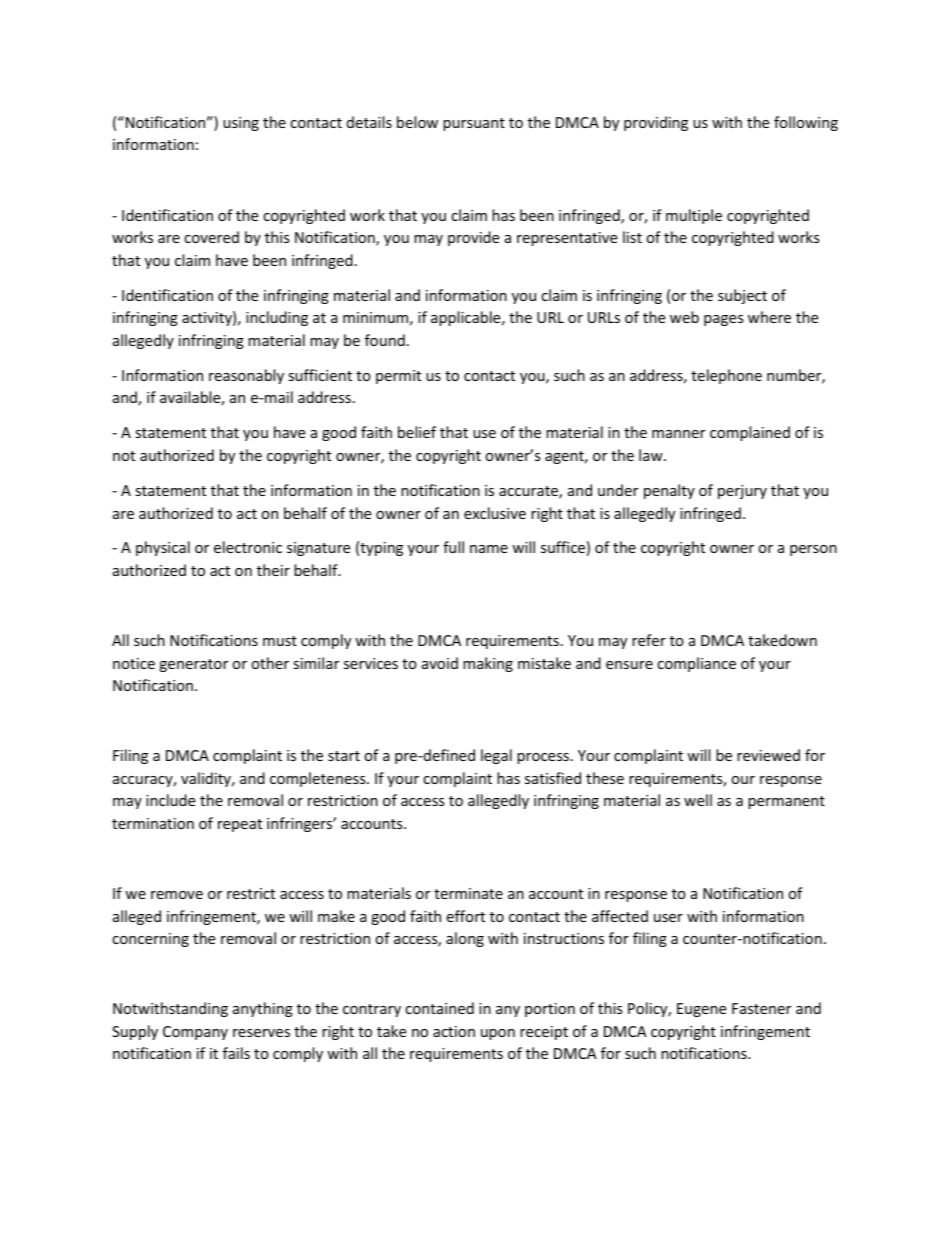  I want to click on their, so click(273, 570).
